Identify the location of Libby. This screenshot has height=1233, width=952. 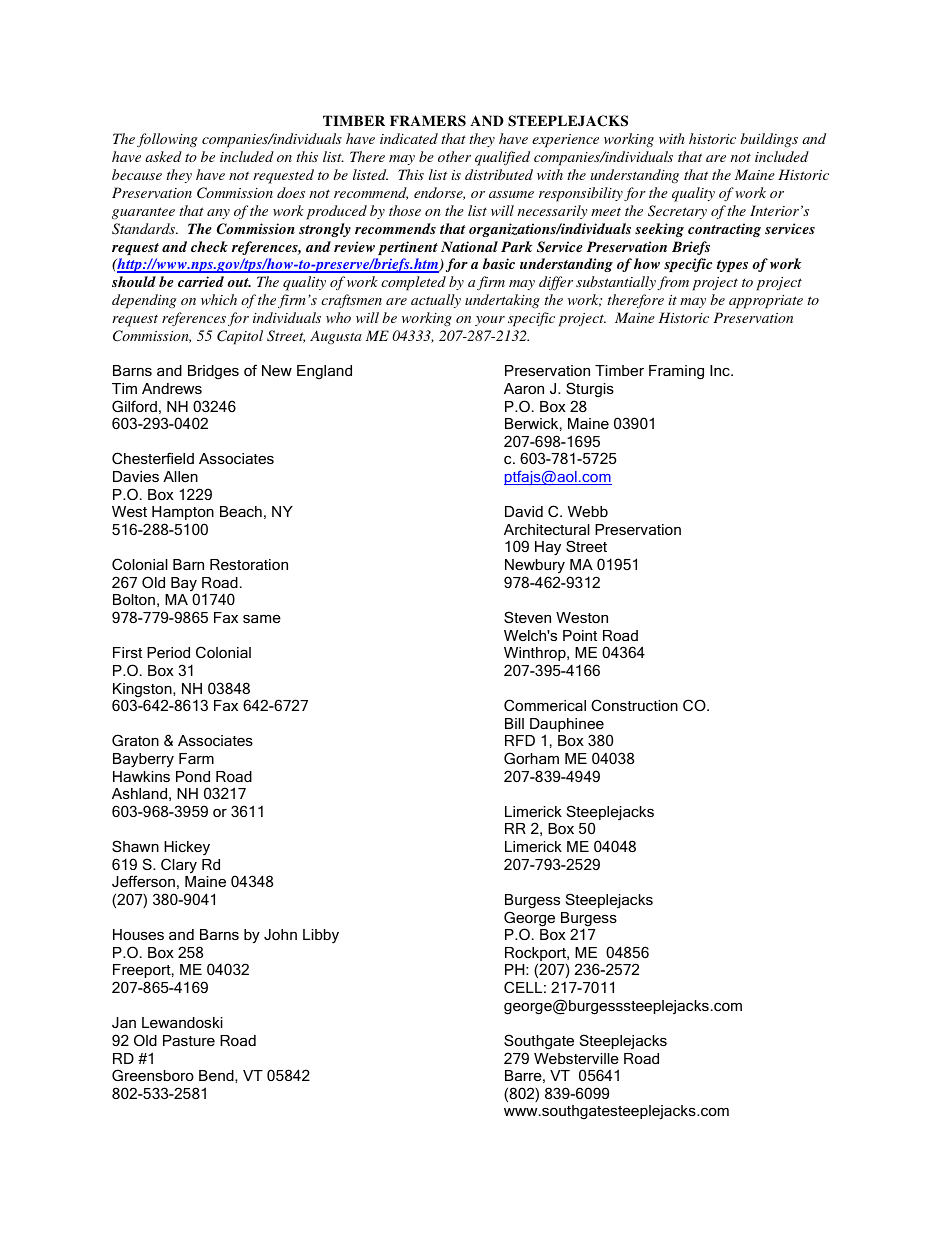
(321, 936).
